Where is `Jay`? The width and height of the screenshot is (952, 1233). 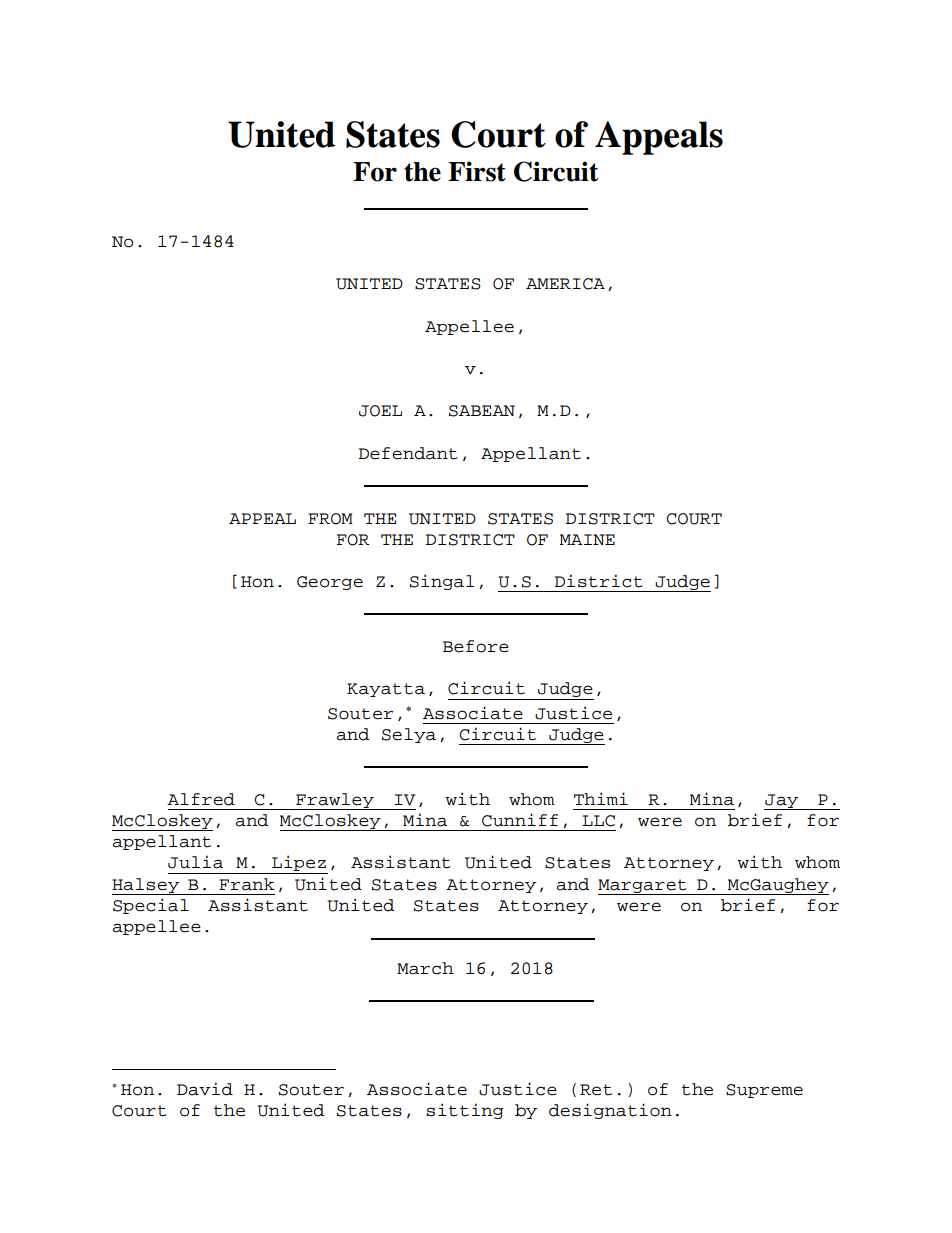 Jay is located at coordinates (782, 802).
